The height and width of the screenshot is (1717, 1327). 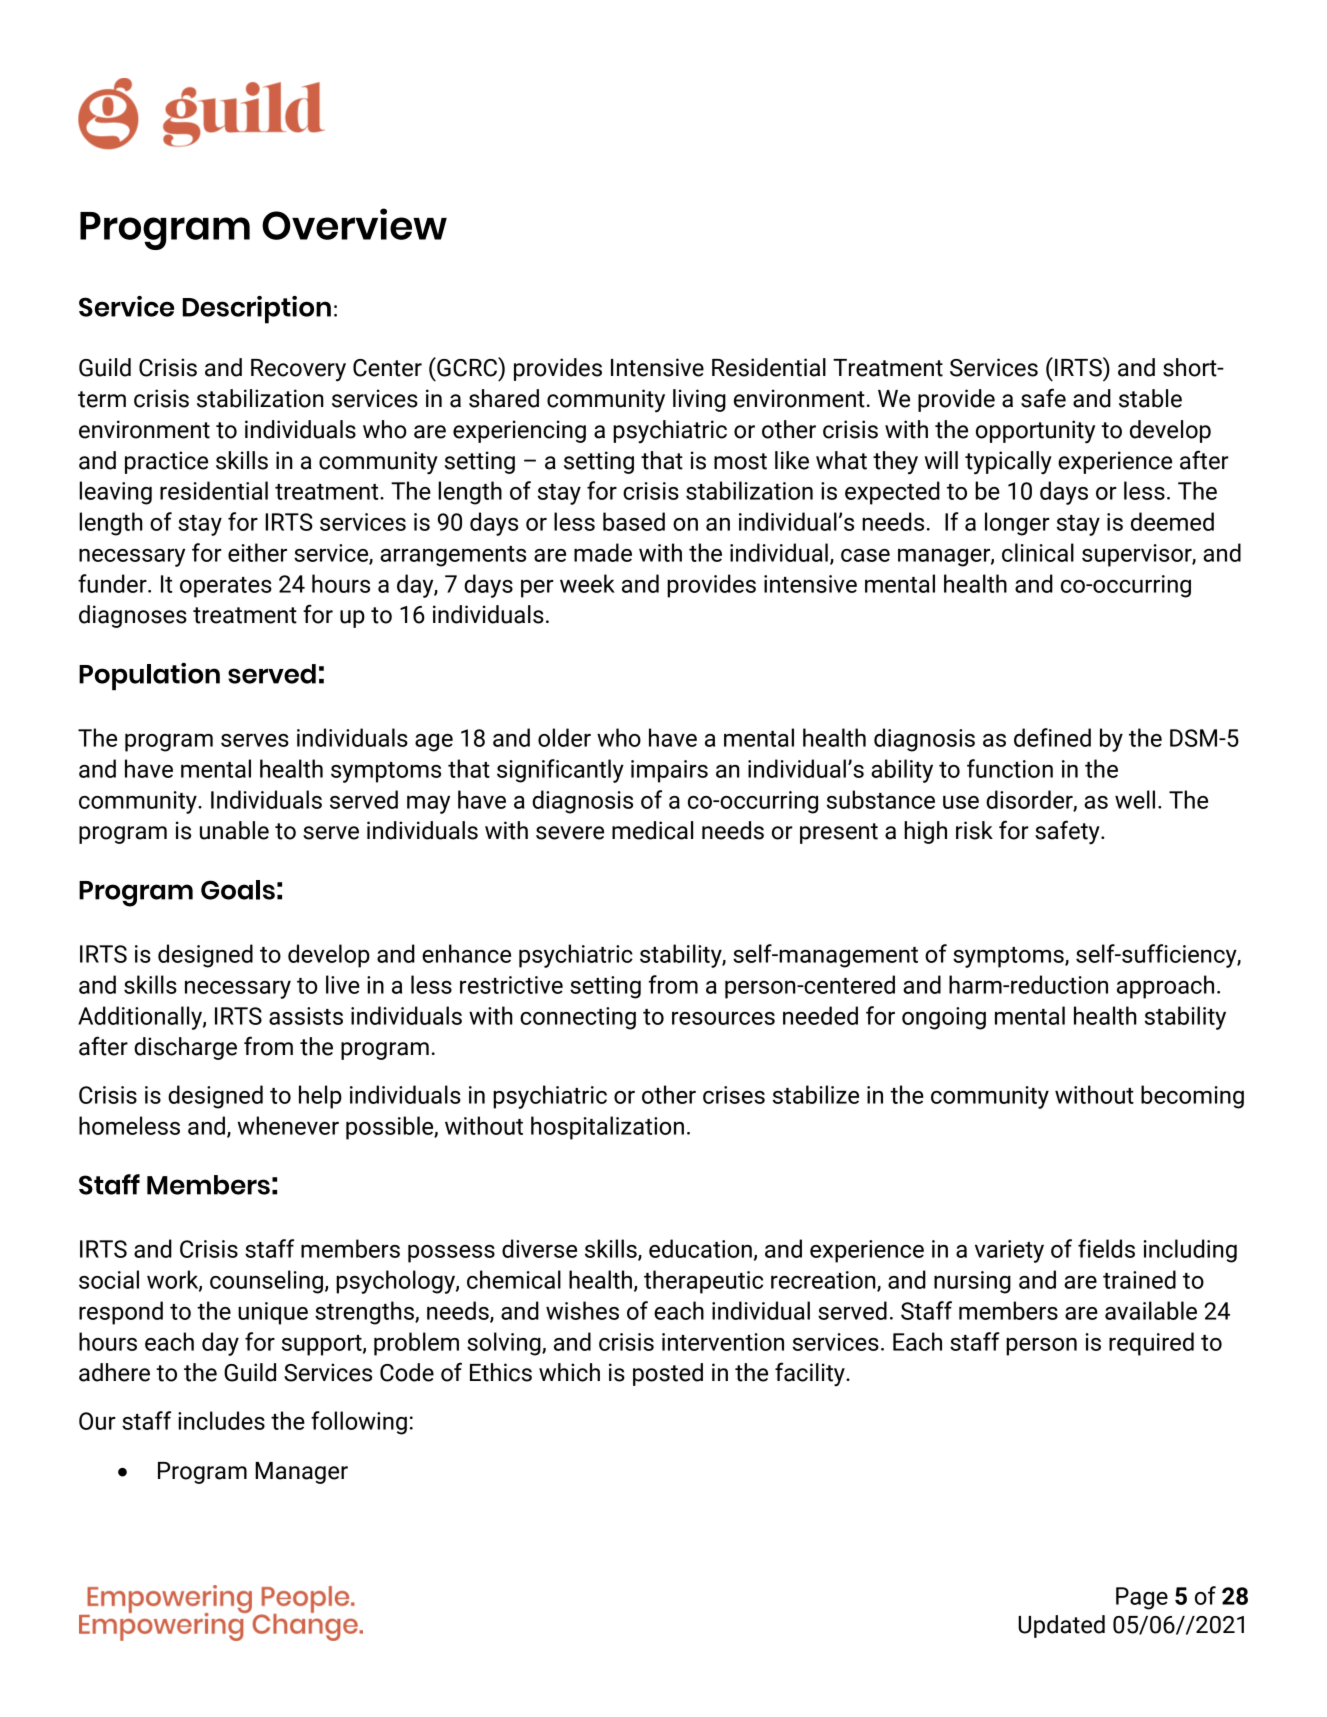 What do you see at coordinates (587, 583) in the screenshot?
I see `week` at bounding box center [587, 583].
